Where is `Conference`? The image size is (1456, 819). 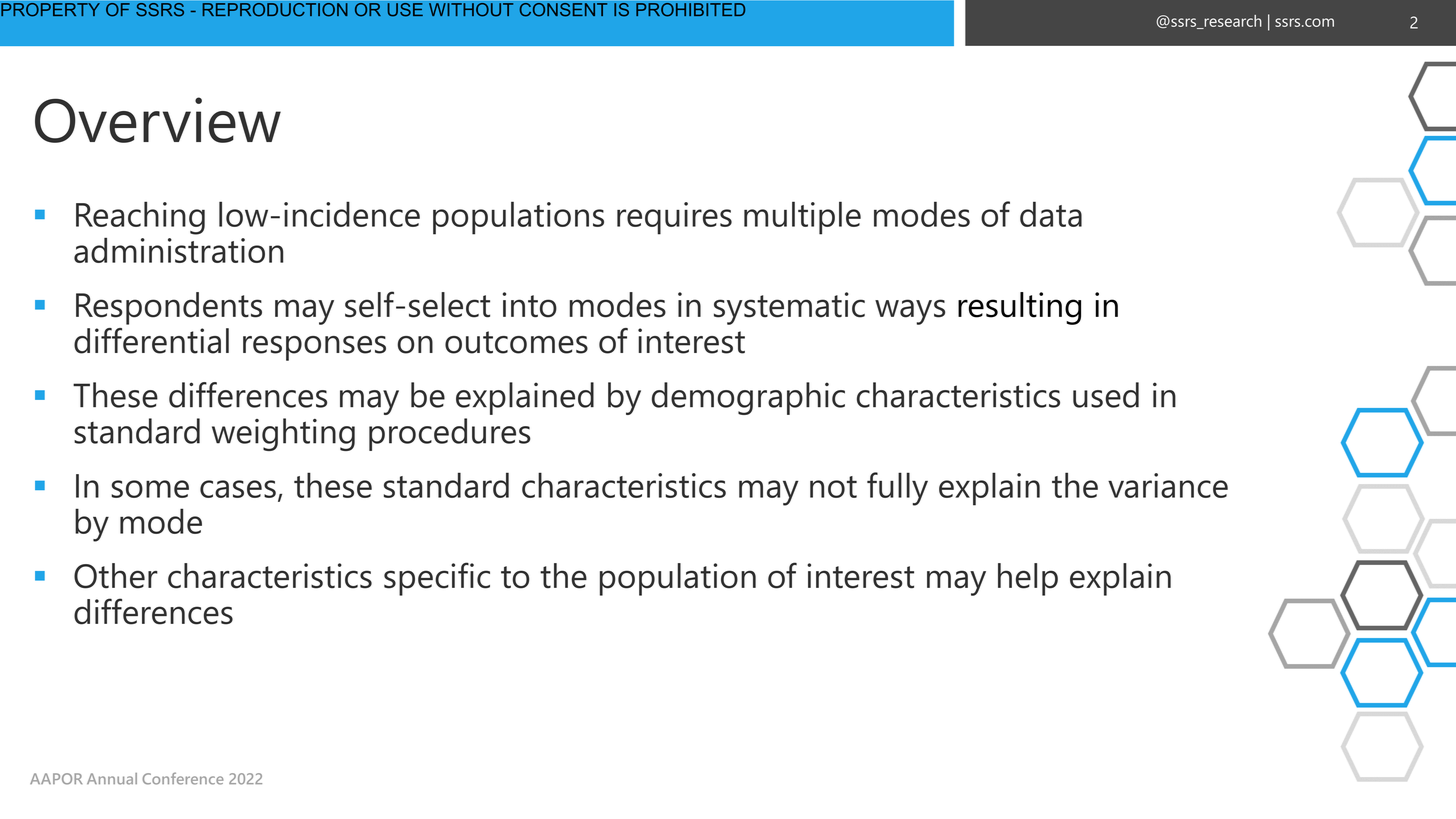
Conference is located at coordinates (183, 778).
